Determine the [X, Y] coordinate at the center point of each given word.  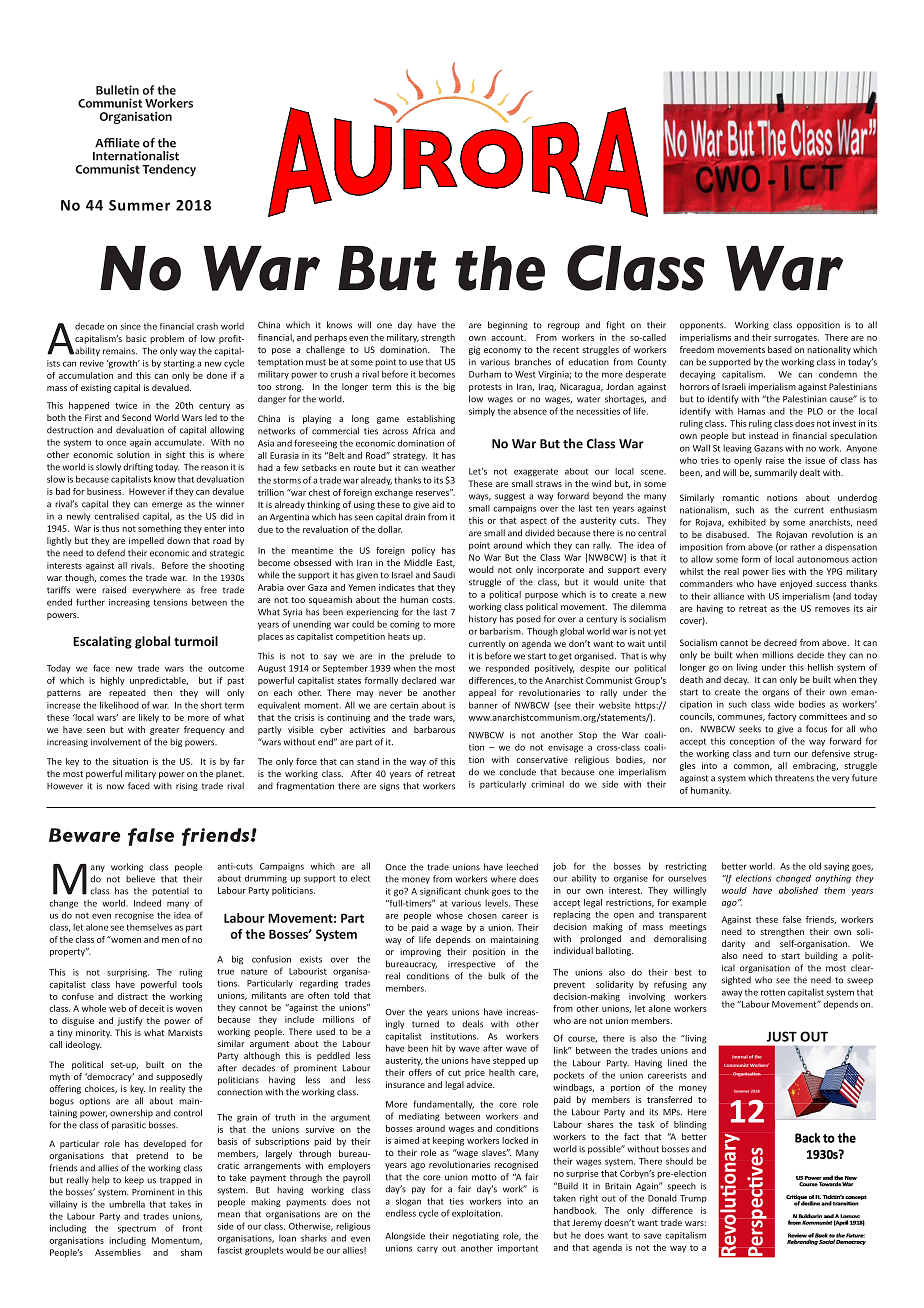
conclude [517, 772]
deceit [151, 1008]
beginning [508, 325]
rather [802, 547]
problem [167, 339]
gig [474, 350]
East [446, 563]
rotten [773, 992]
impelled [146, 541]
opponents [703, 326]
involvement [116, 742]
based [780, 349]
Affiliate [117, 143]
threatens [794, 778]
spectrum [137, 1229]
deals [472, 1024]
